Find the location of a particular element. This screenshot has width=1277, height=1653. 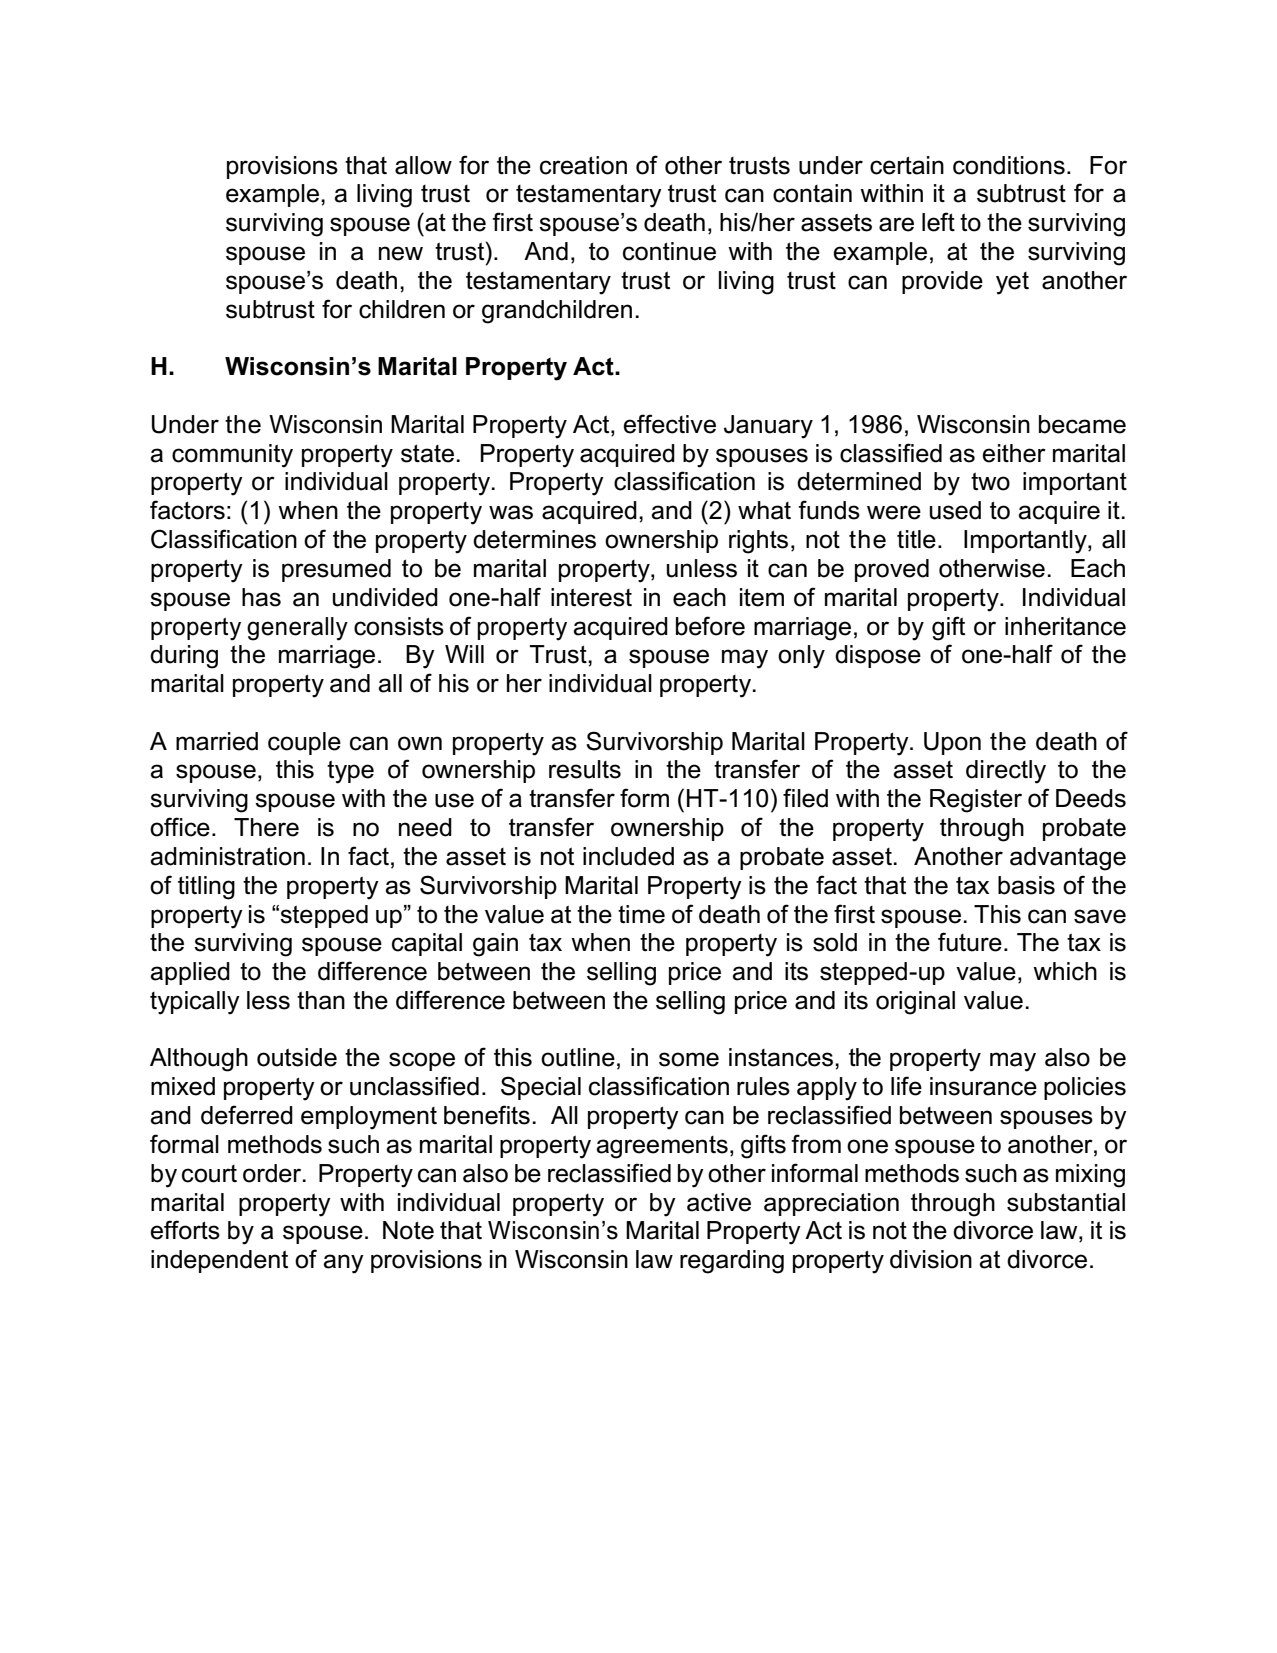

community is located at coordinates (232, 456).
